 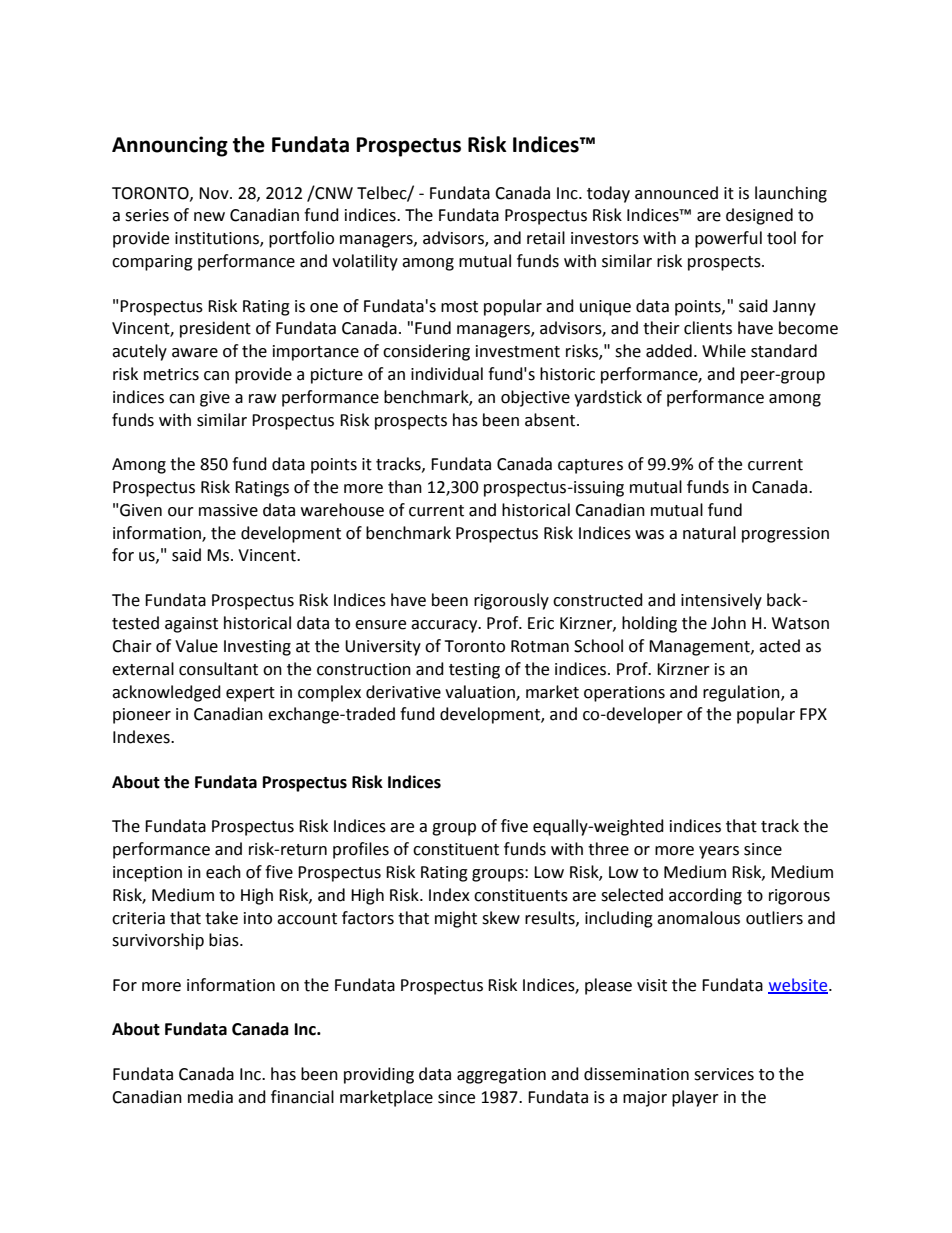 I want to click on might, so click(x=456, y=919).
